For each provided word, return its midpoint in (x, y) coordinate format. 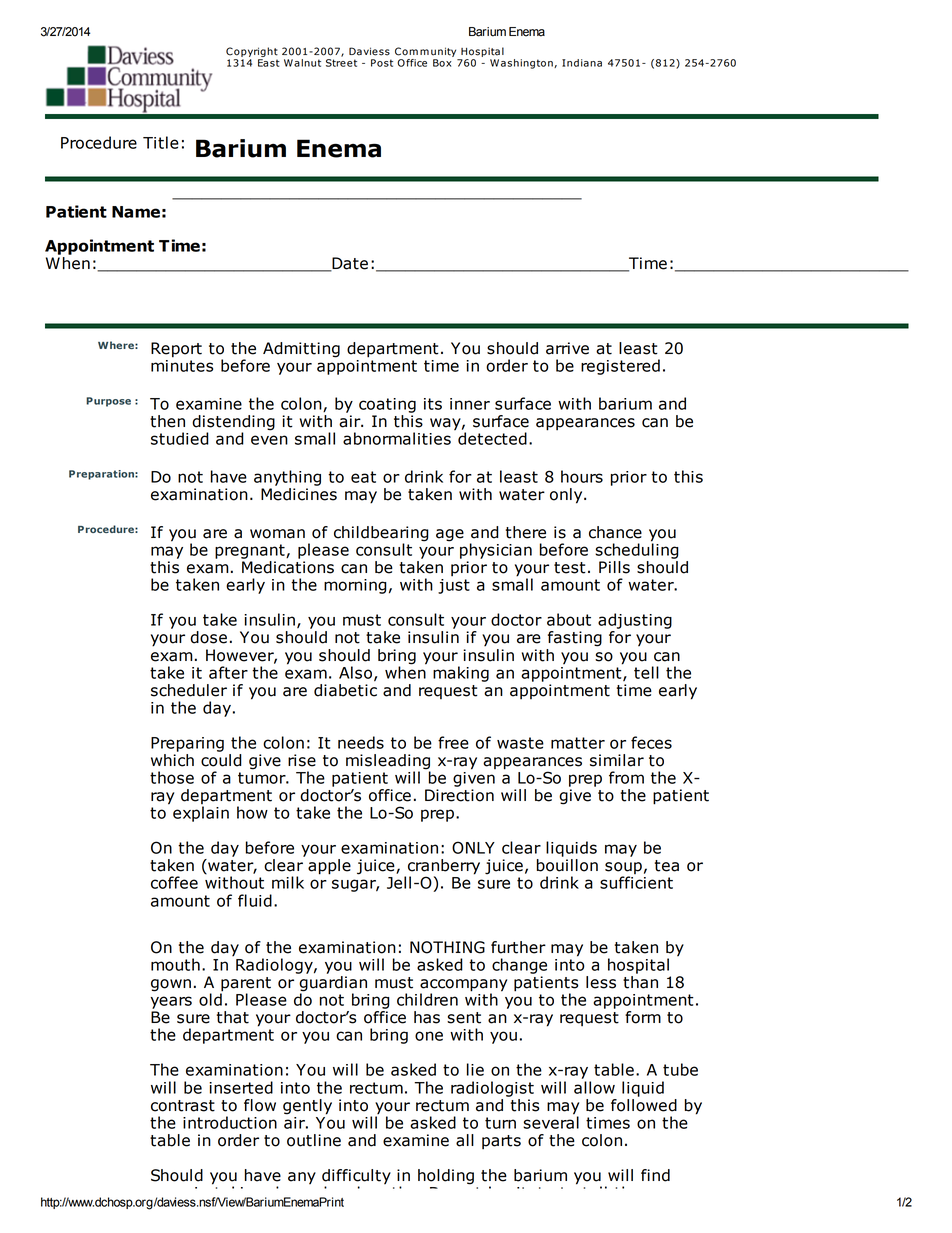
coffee (174, 882)
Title (161, 142)
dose (208, 637)
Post (382, 63)
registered (620, 367)
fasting (575, 639)
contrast (183, 1106)
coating (387, 405)
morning (355, 586)
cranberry (444, 868)
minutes (182, 364)
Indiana (582, 63)
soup (623, 869)
